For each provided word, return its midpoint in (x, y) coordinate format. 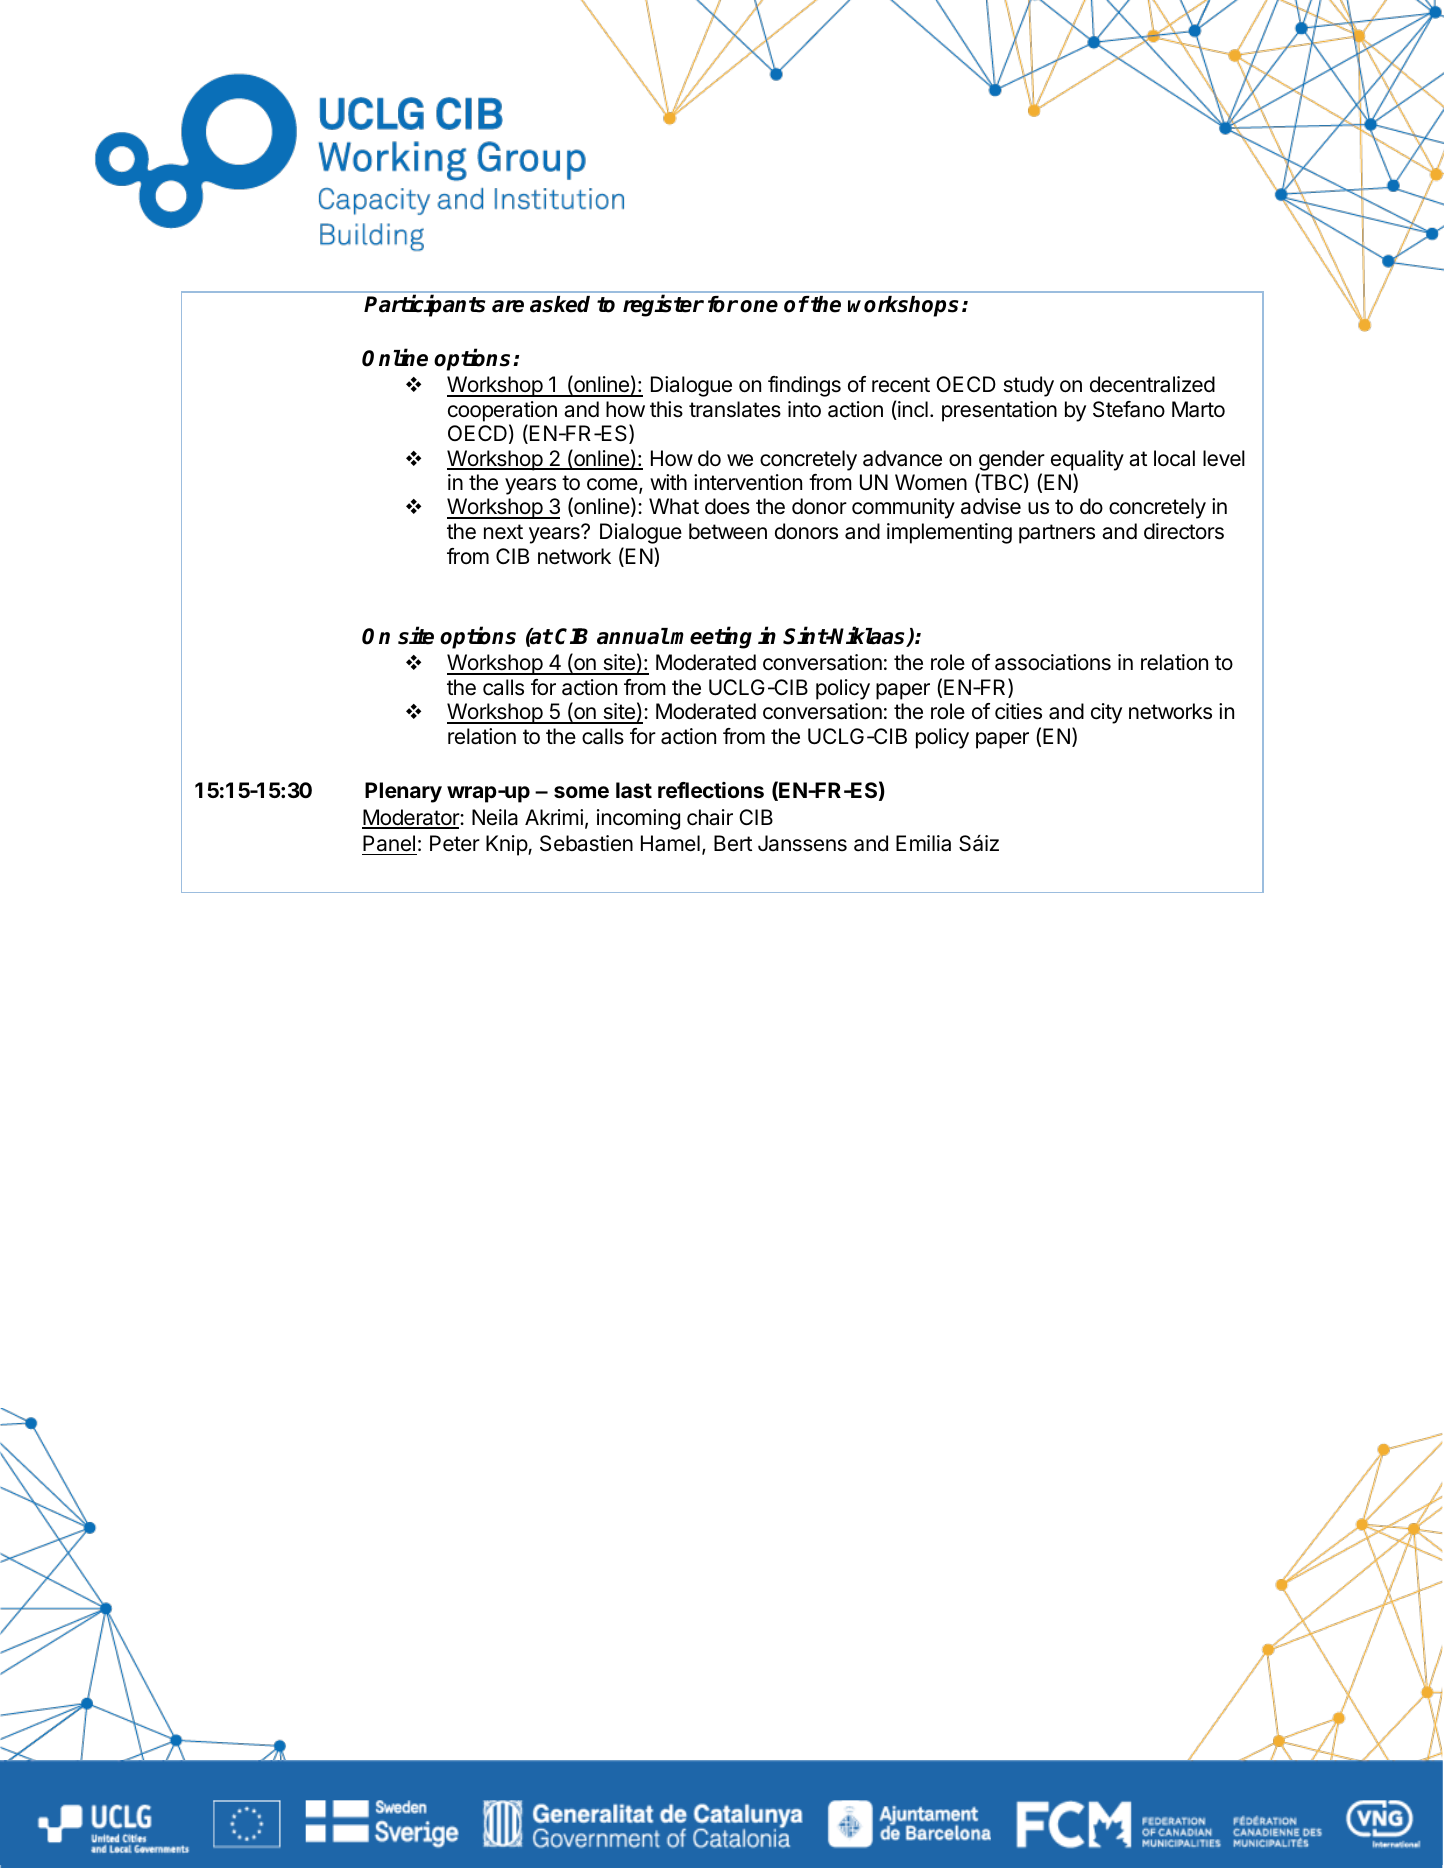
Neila (495, 817)
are (508, 306)
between (728, 531)
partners (1057, 534)
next (503, 532)
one (759, 306)
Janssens (802, 843)
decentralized (1152, 384)
